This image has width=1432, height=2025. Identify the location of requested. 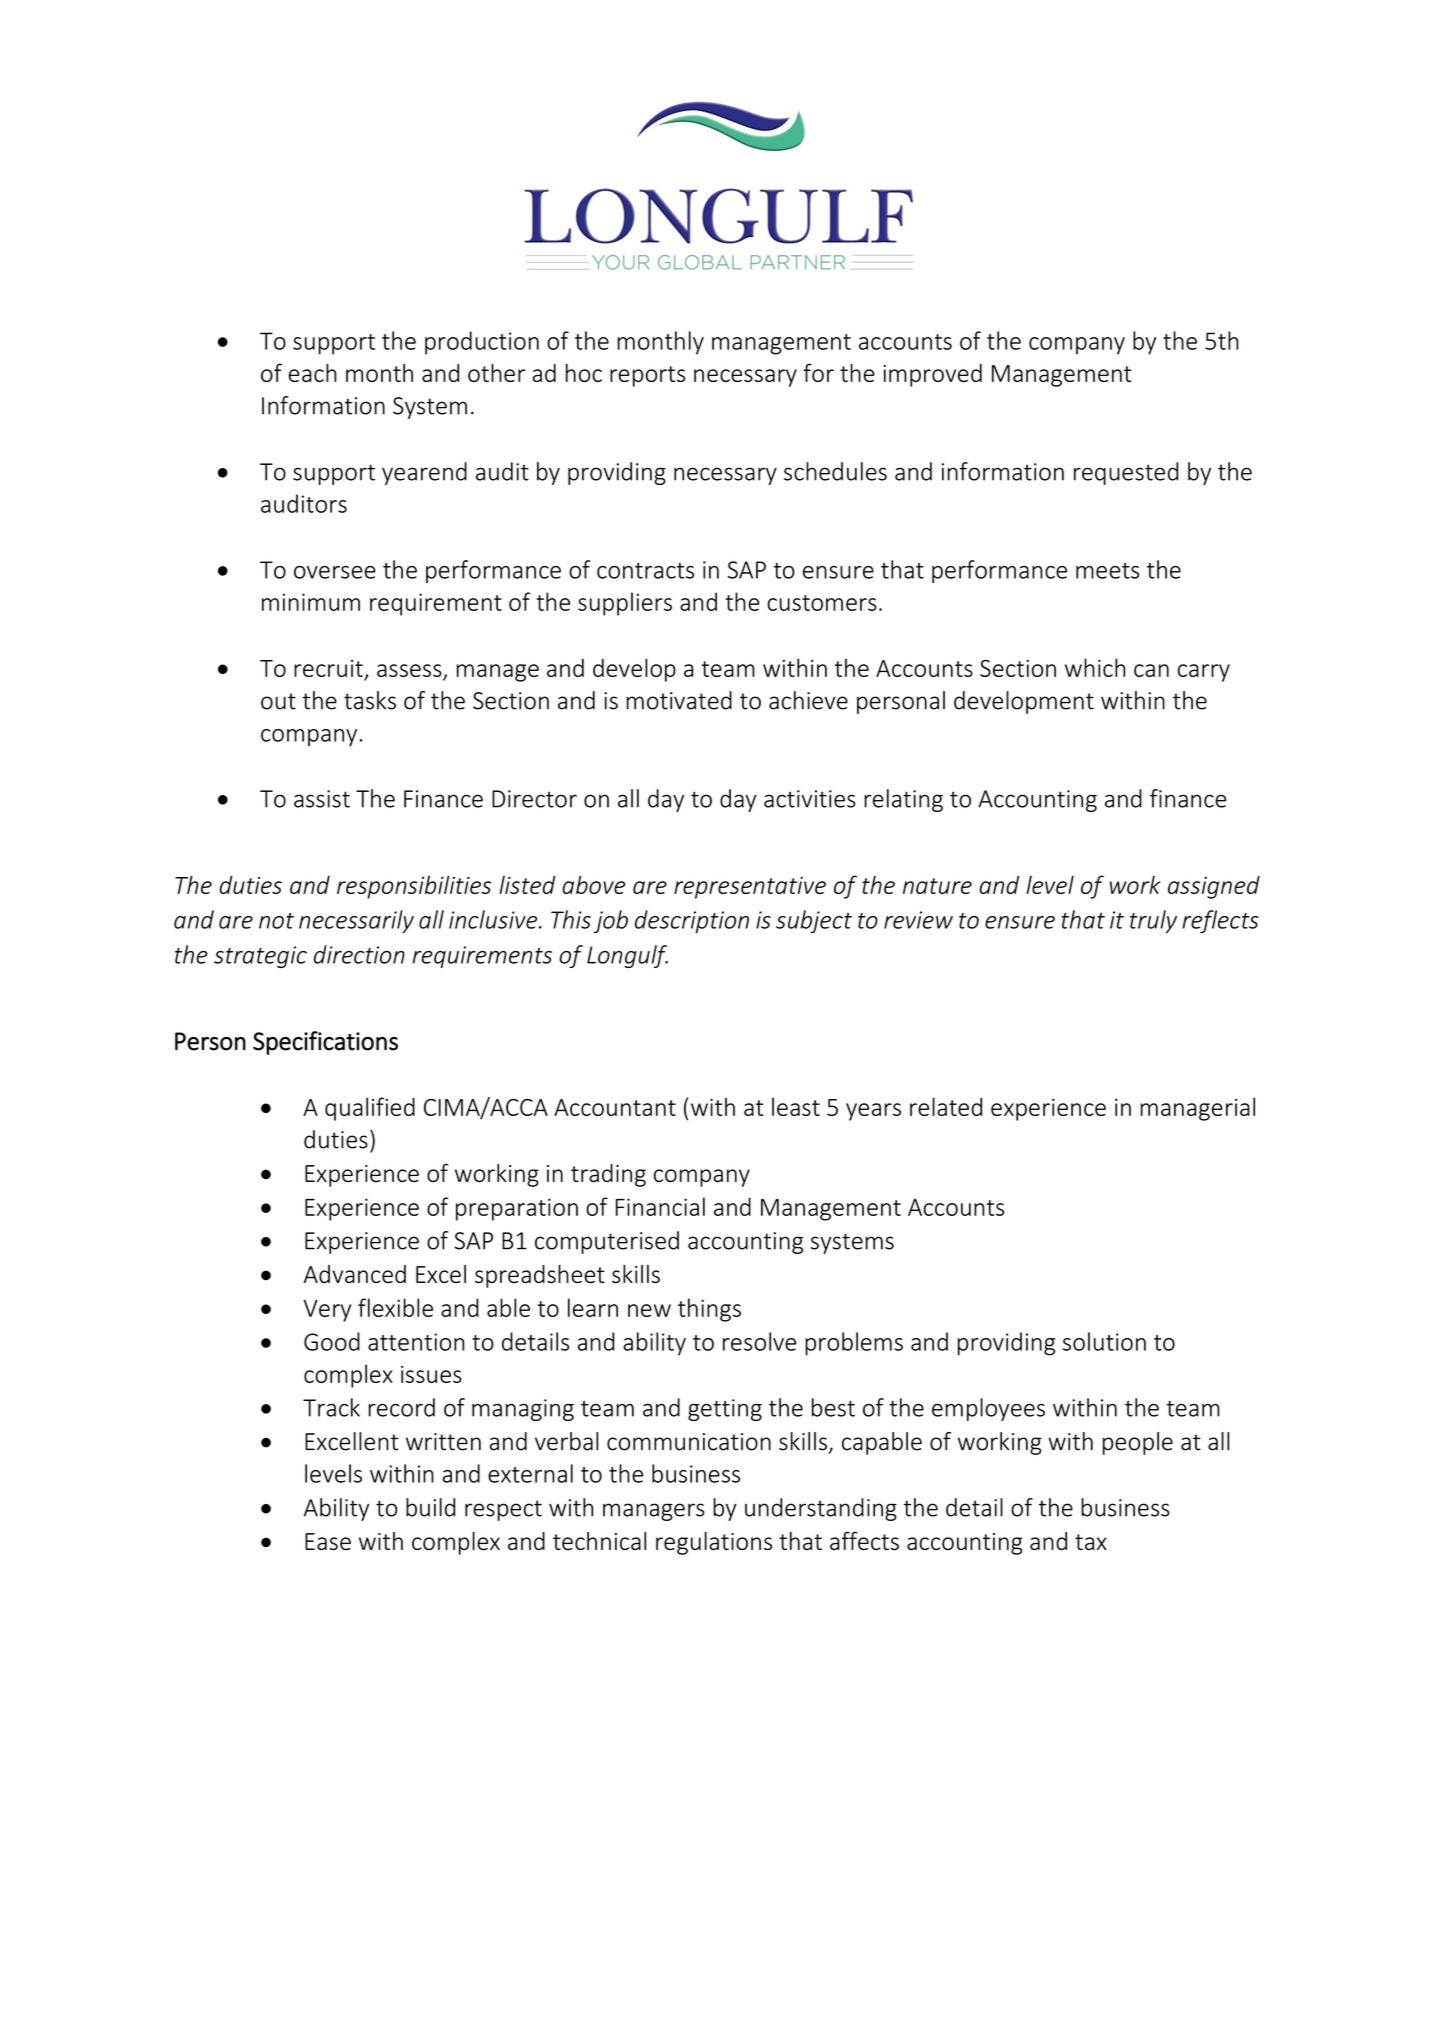
(1126, 473).
